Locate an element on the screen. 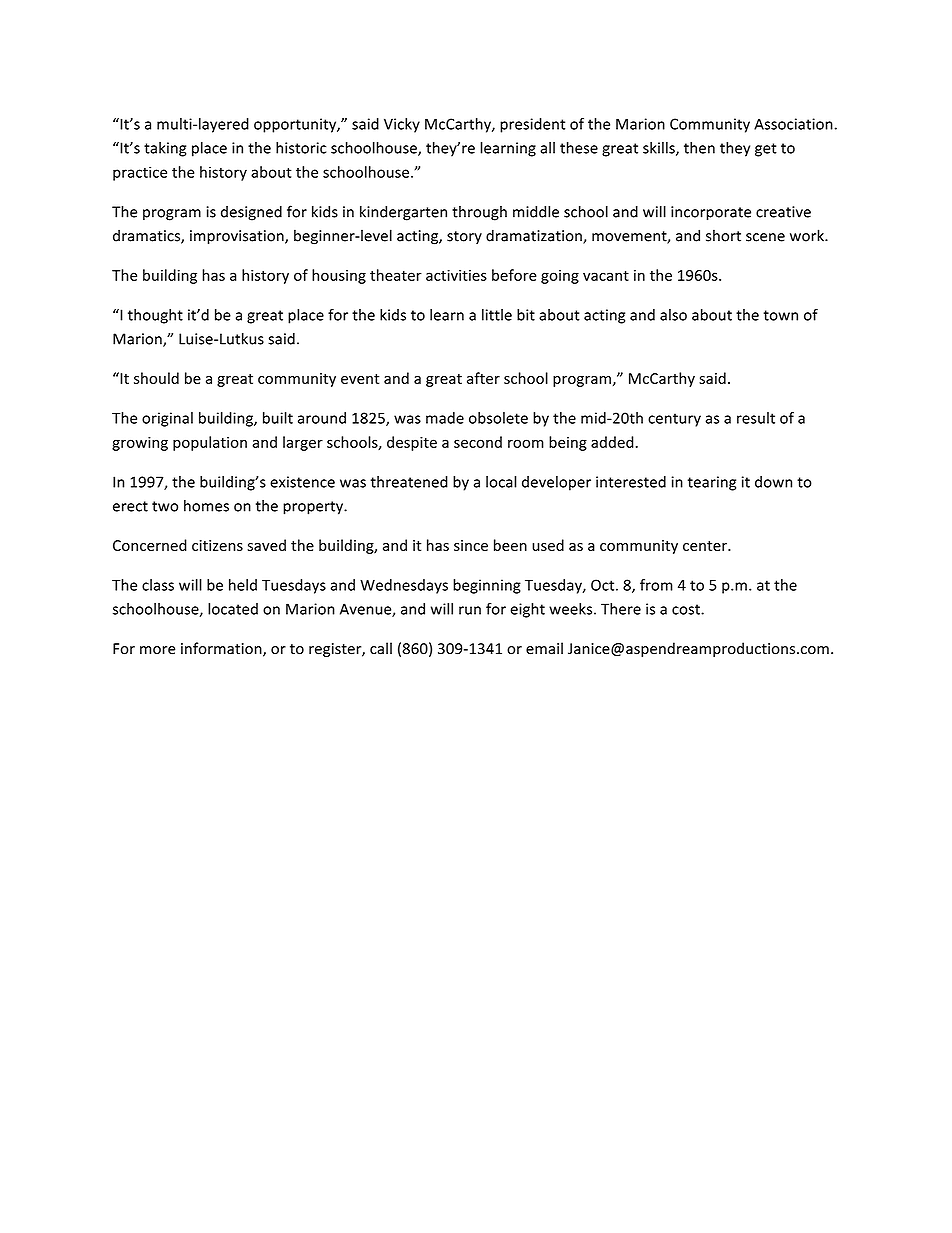 The height and width of the screenshot is (1233, 952). president is located at coordinates (532, 125).
